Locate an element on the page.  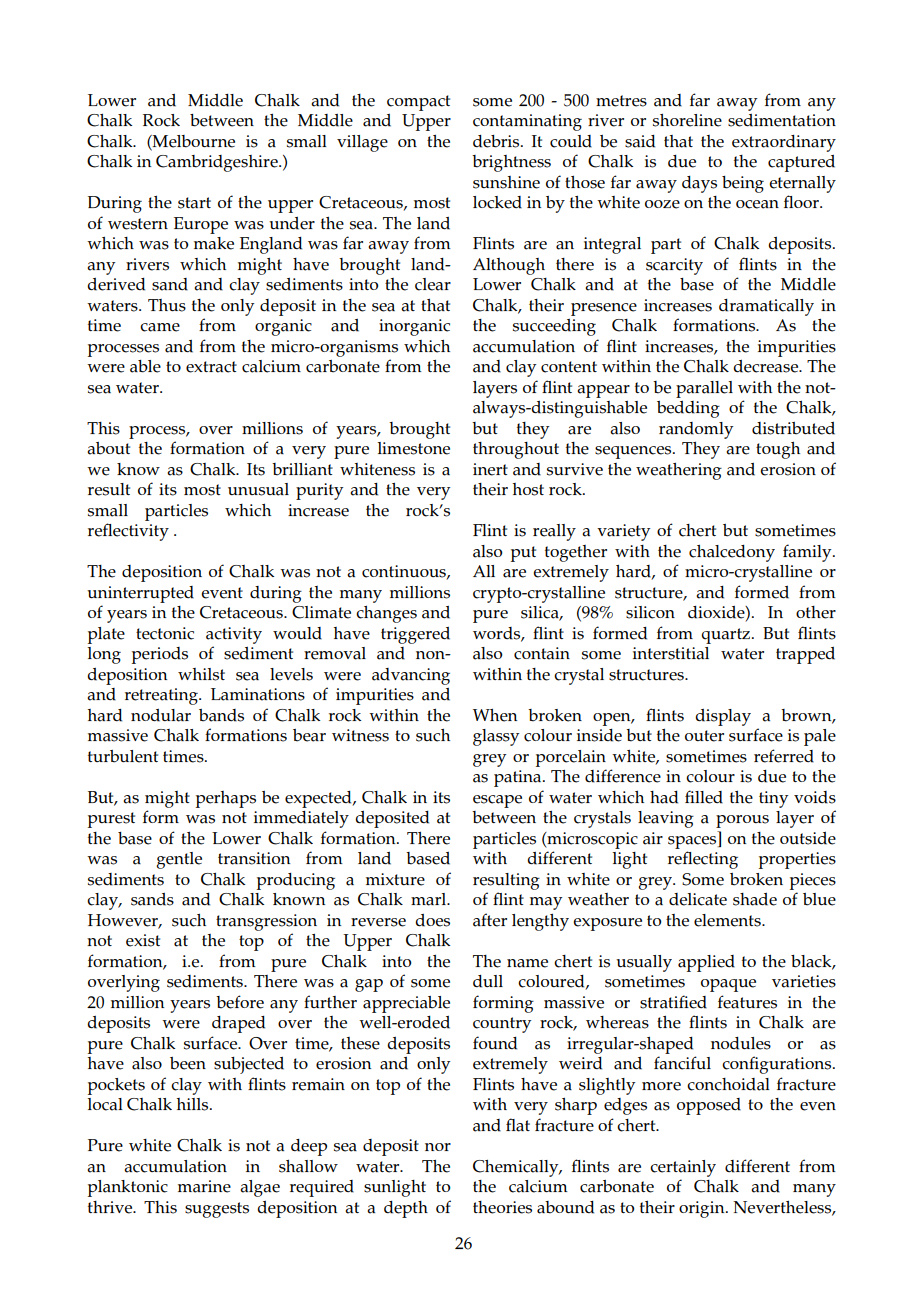
extract is located at coordinates (211, 367).
